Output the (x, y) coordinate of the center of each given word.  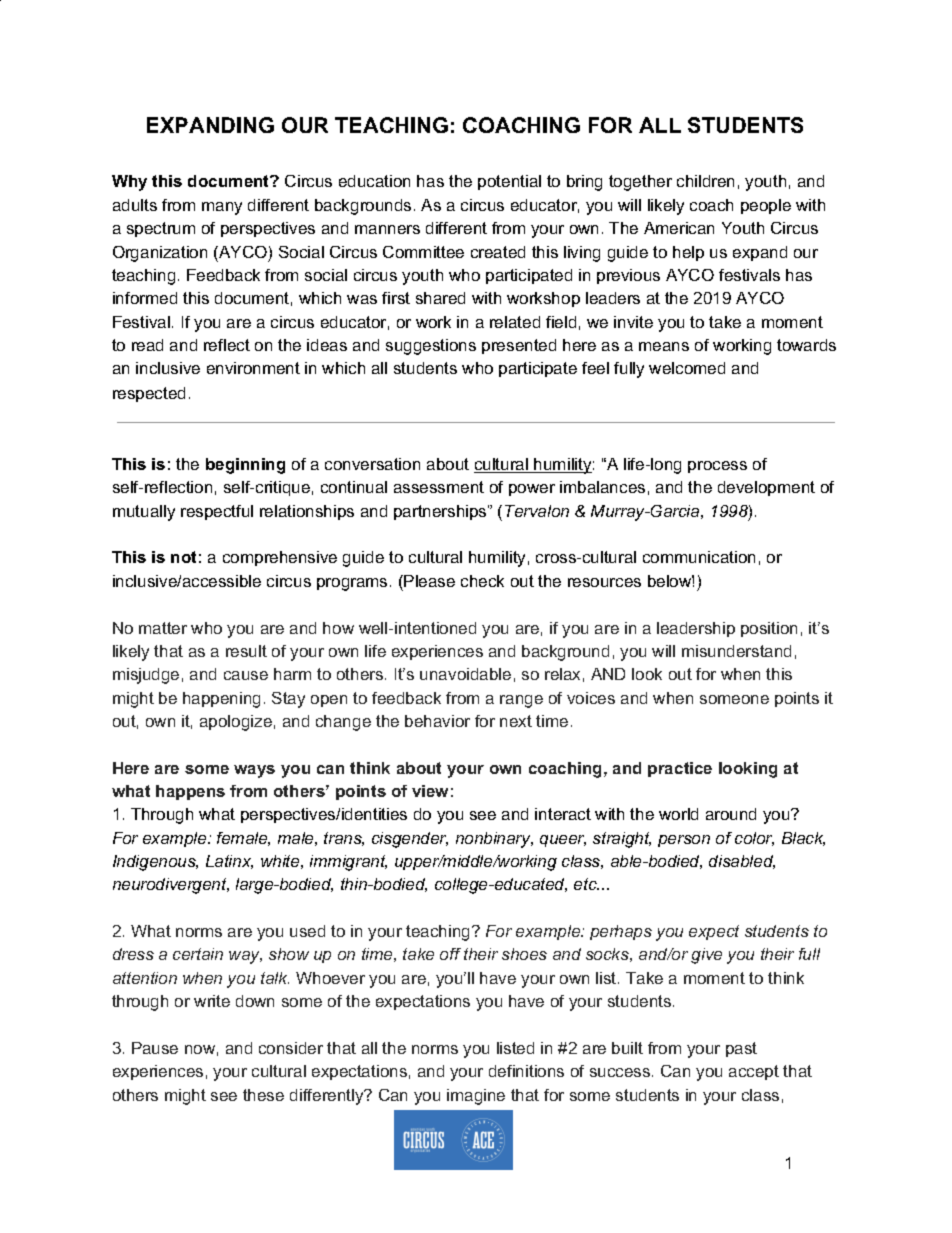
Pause (155, 1048)
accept (754, 1072)
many (222, 208)
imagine (476, 1097)
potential (509, 182)
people (766, 206)
